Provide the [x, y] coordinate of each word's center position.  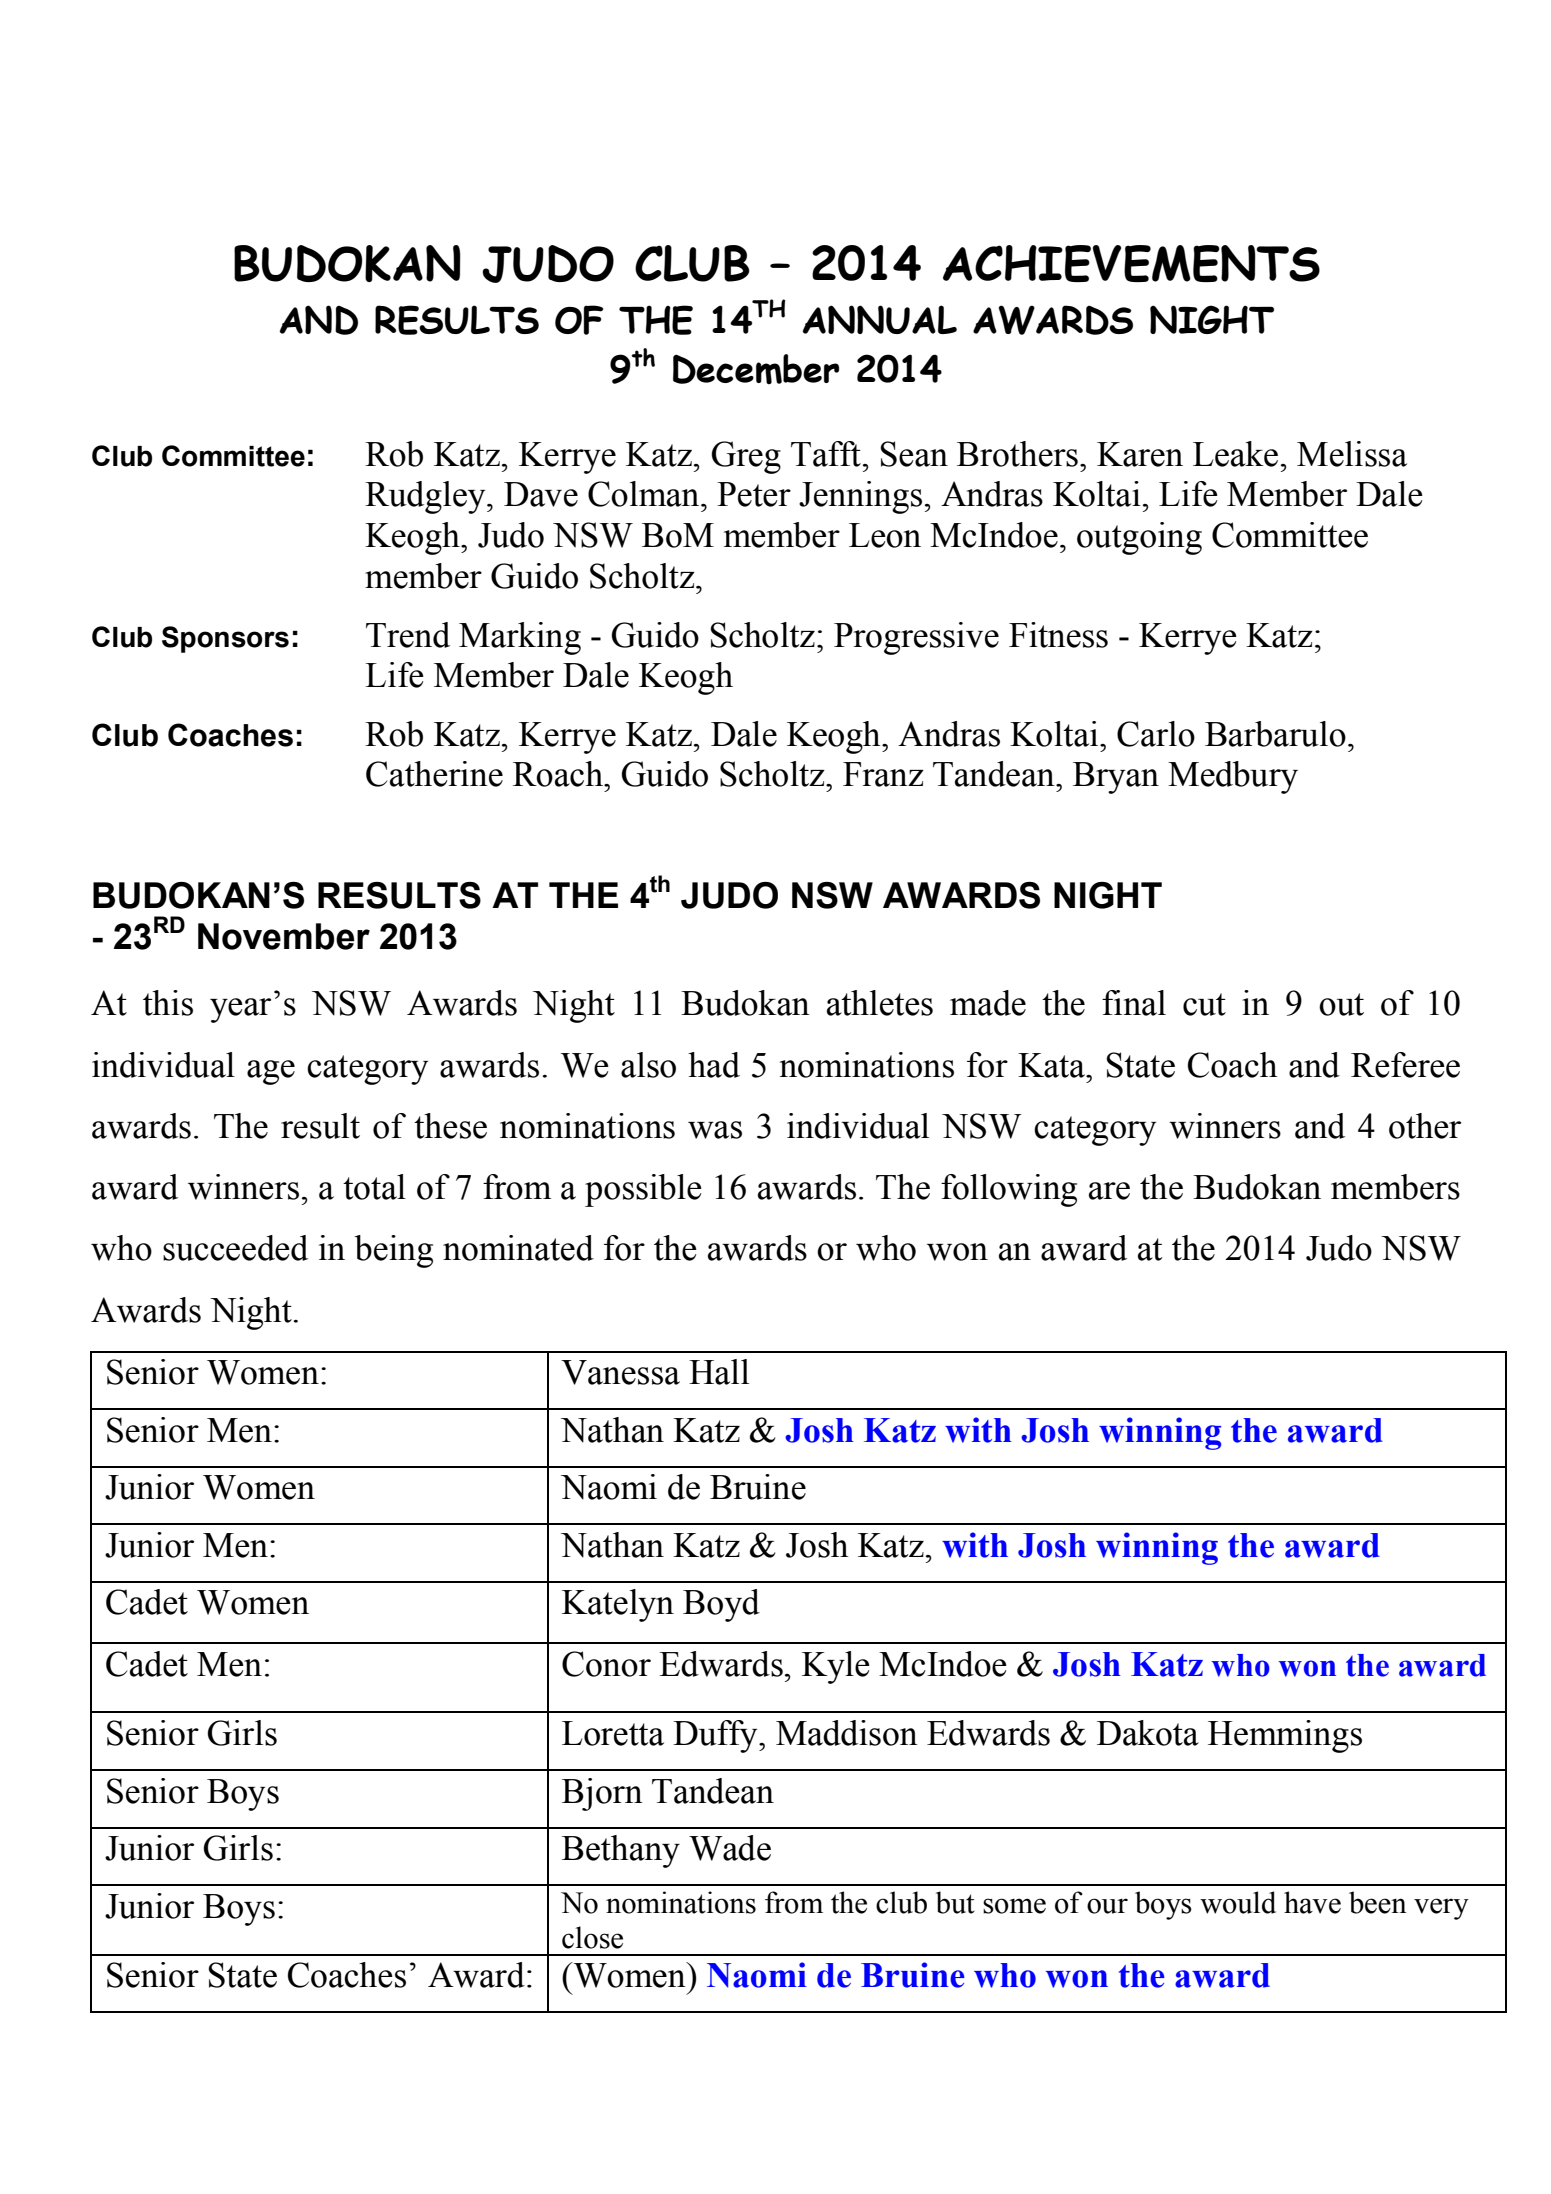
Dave [541, 494]
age [271, 1072]
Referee [1405, 1065]
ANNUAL [880, 319]
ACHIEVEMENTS [1131, 263]
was [715, 1130]
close [592, 1937]
